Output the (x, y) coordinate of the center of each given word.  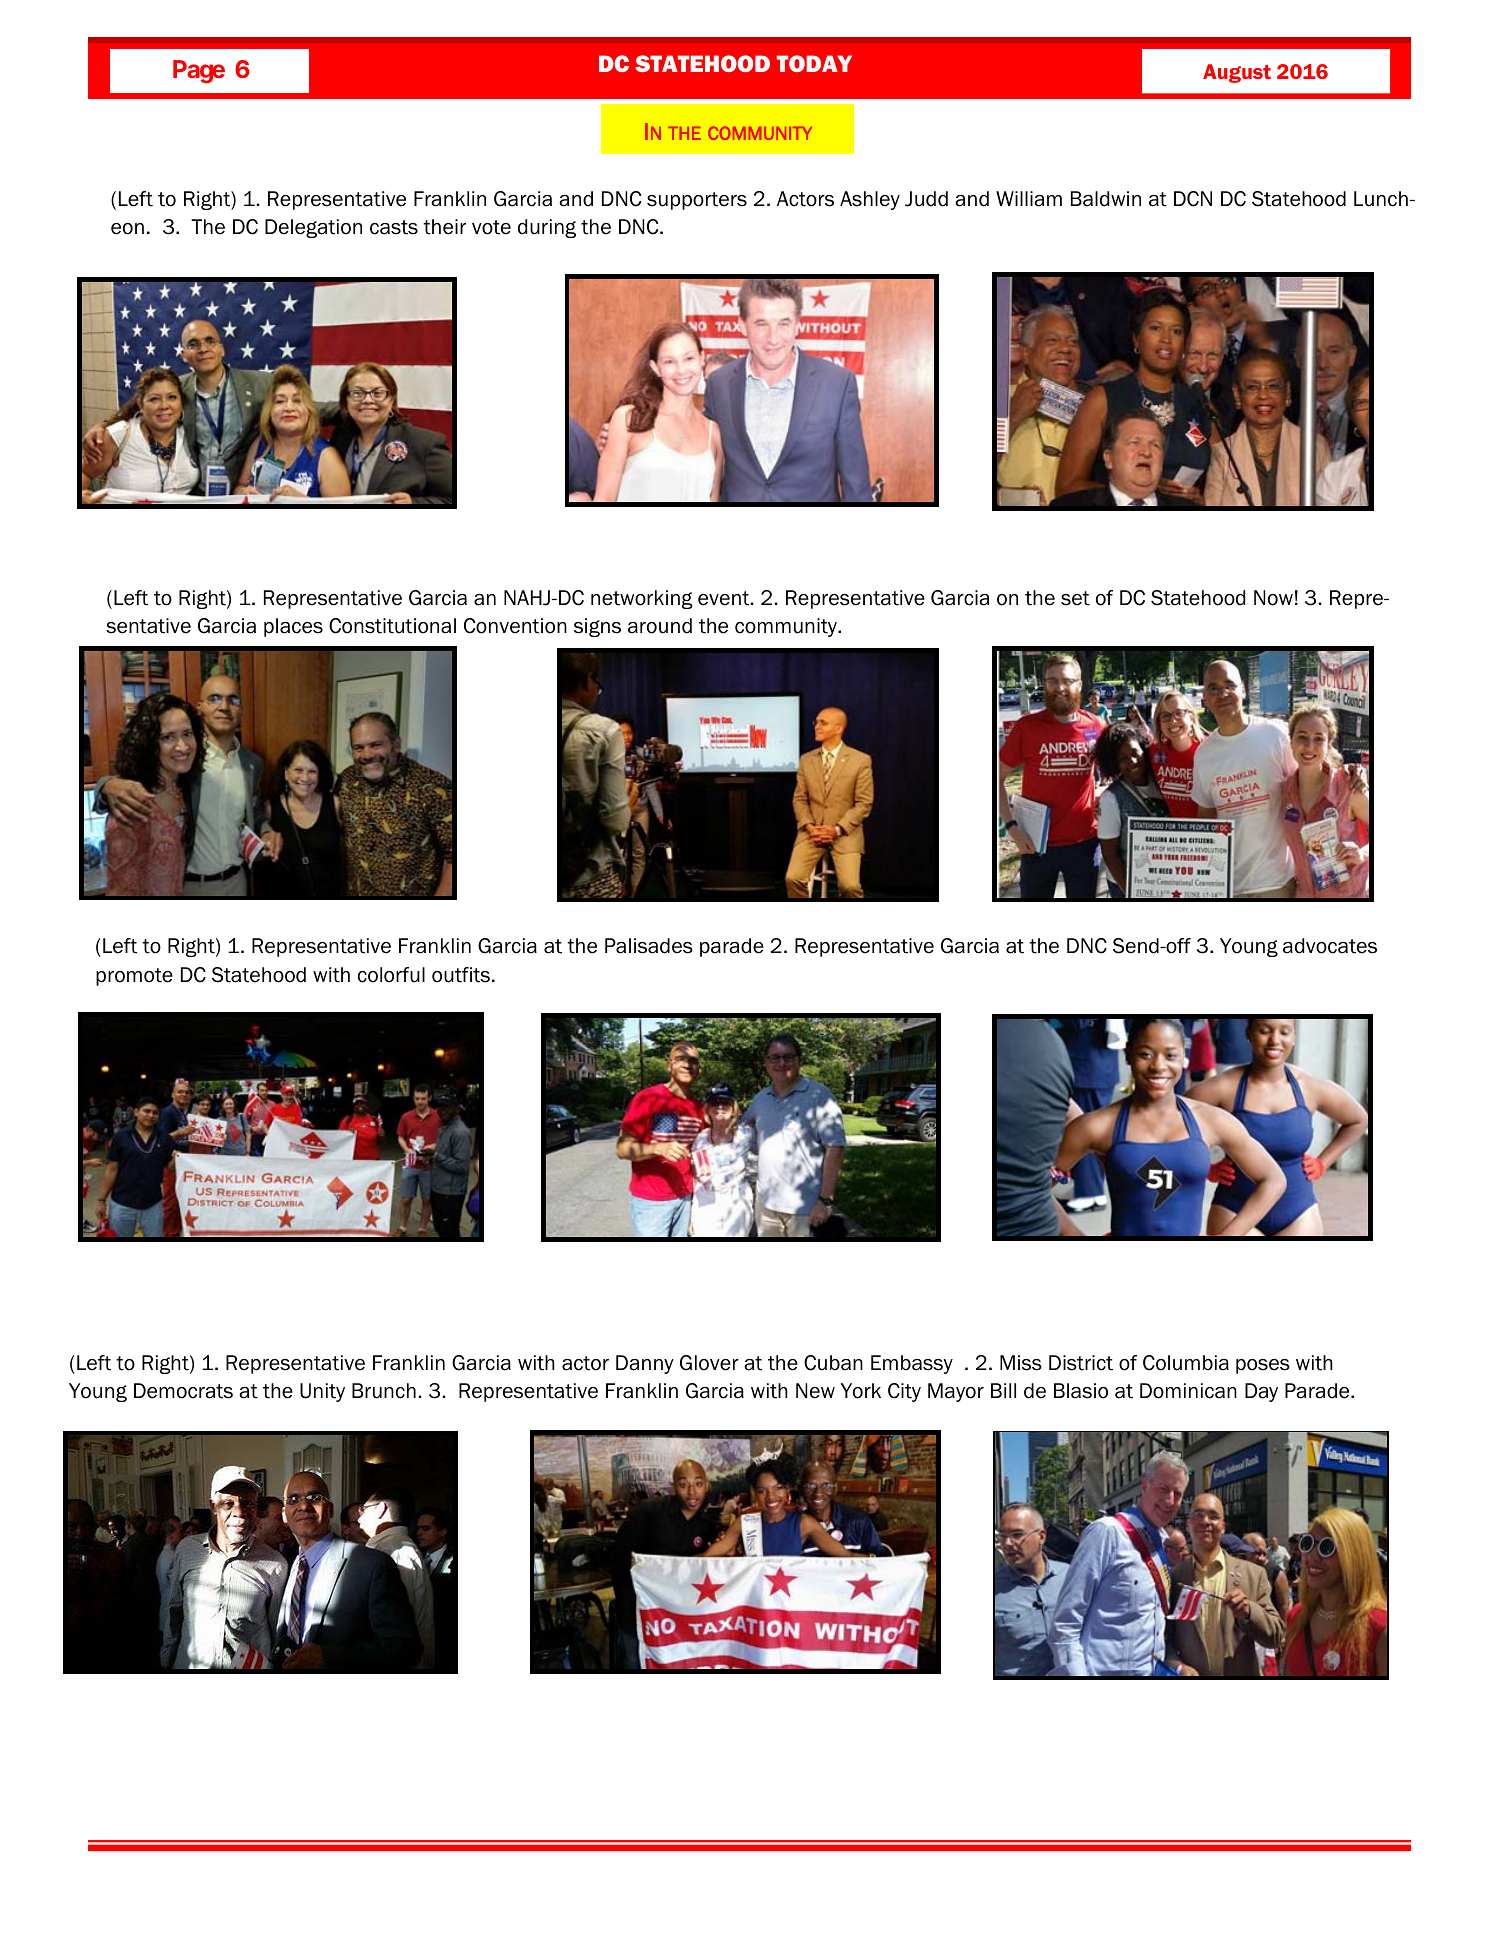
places (293, 627)
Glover (709, 1363)
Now (1273, 598)
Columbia (1186, 1363)
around (660, 626)
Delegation (313, 228)
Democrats (183, 1391)
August (1237, 73)
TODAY (814, 63)
